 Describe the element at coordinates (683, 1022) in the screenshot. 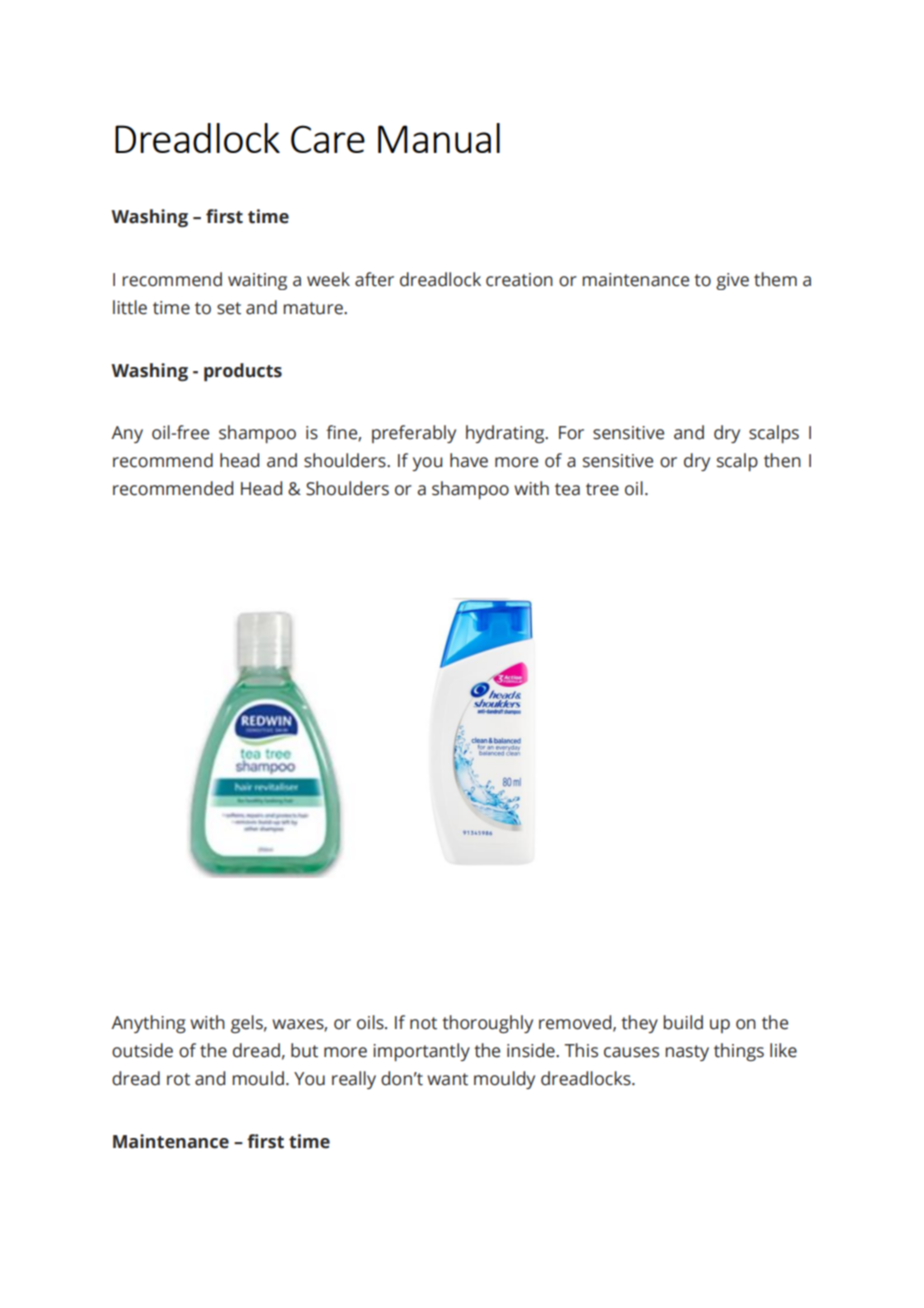

I see `build` at that location.
